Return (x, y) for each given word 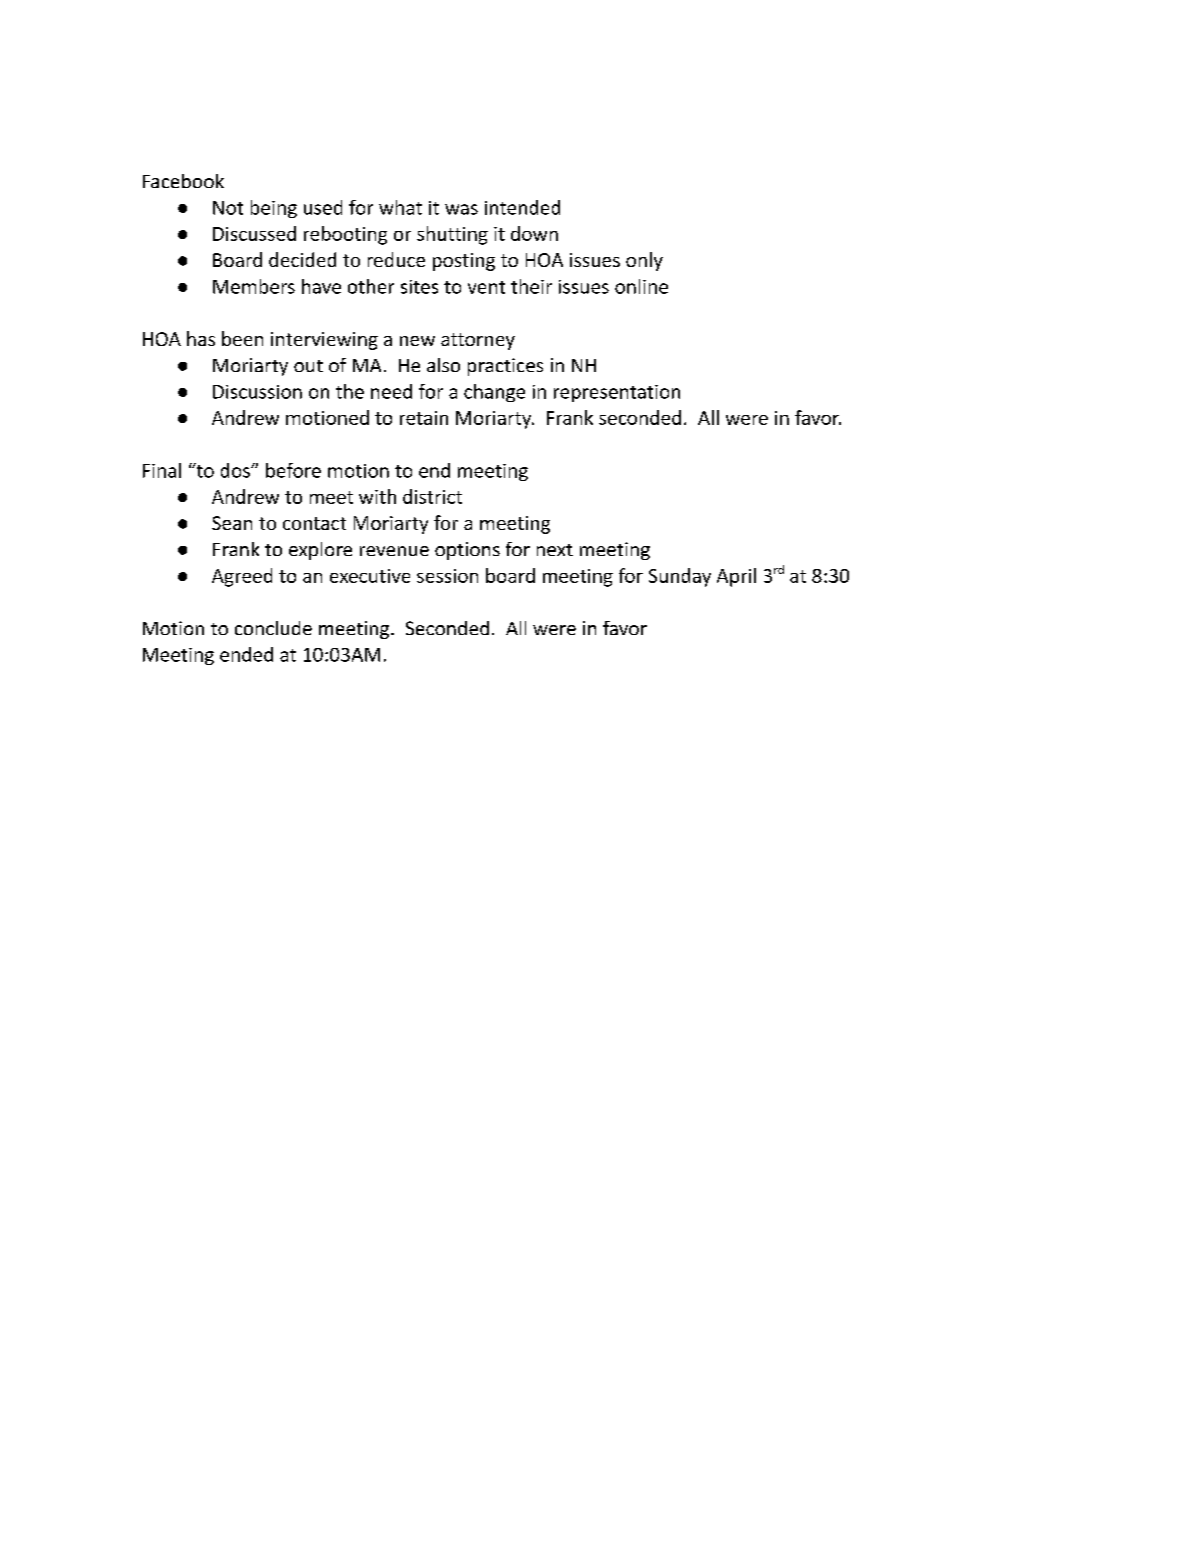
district (432, 496)
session (447, 576)
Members (254, 286)
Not (228, 208)
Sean (232, 523)
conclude (273, 628)
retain (424, 418)
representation (617, 393)
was (461, 209)
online (641, 286)
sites (419, 287)
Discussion (257, 392)
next (555, 550)
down (534, 233)
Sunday (680, 577)
